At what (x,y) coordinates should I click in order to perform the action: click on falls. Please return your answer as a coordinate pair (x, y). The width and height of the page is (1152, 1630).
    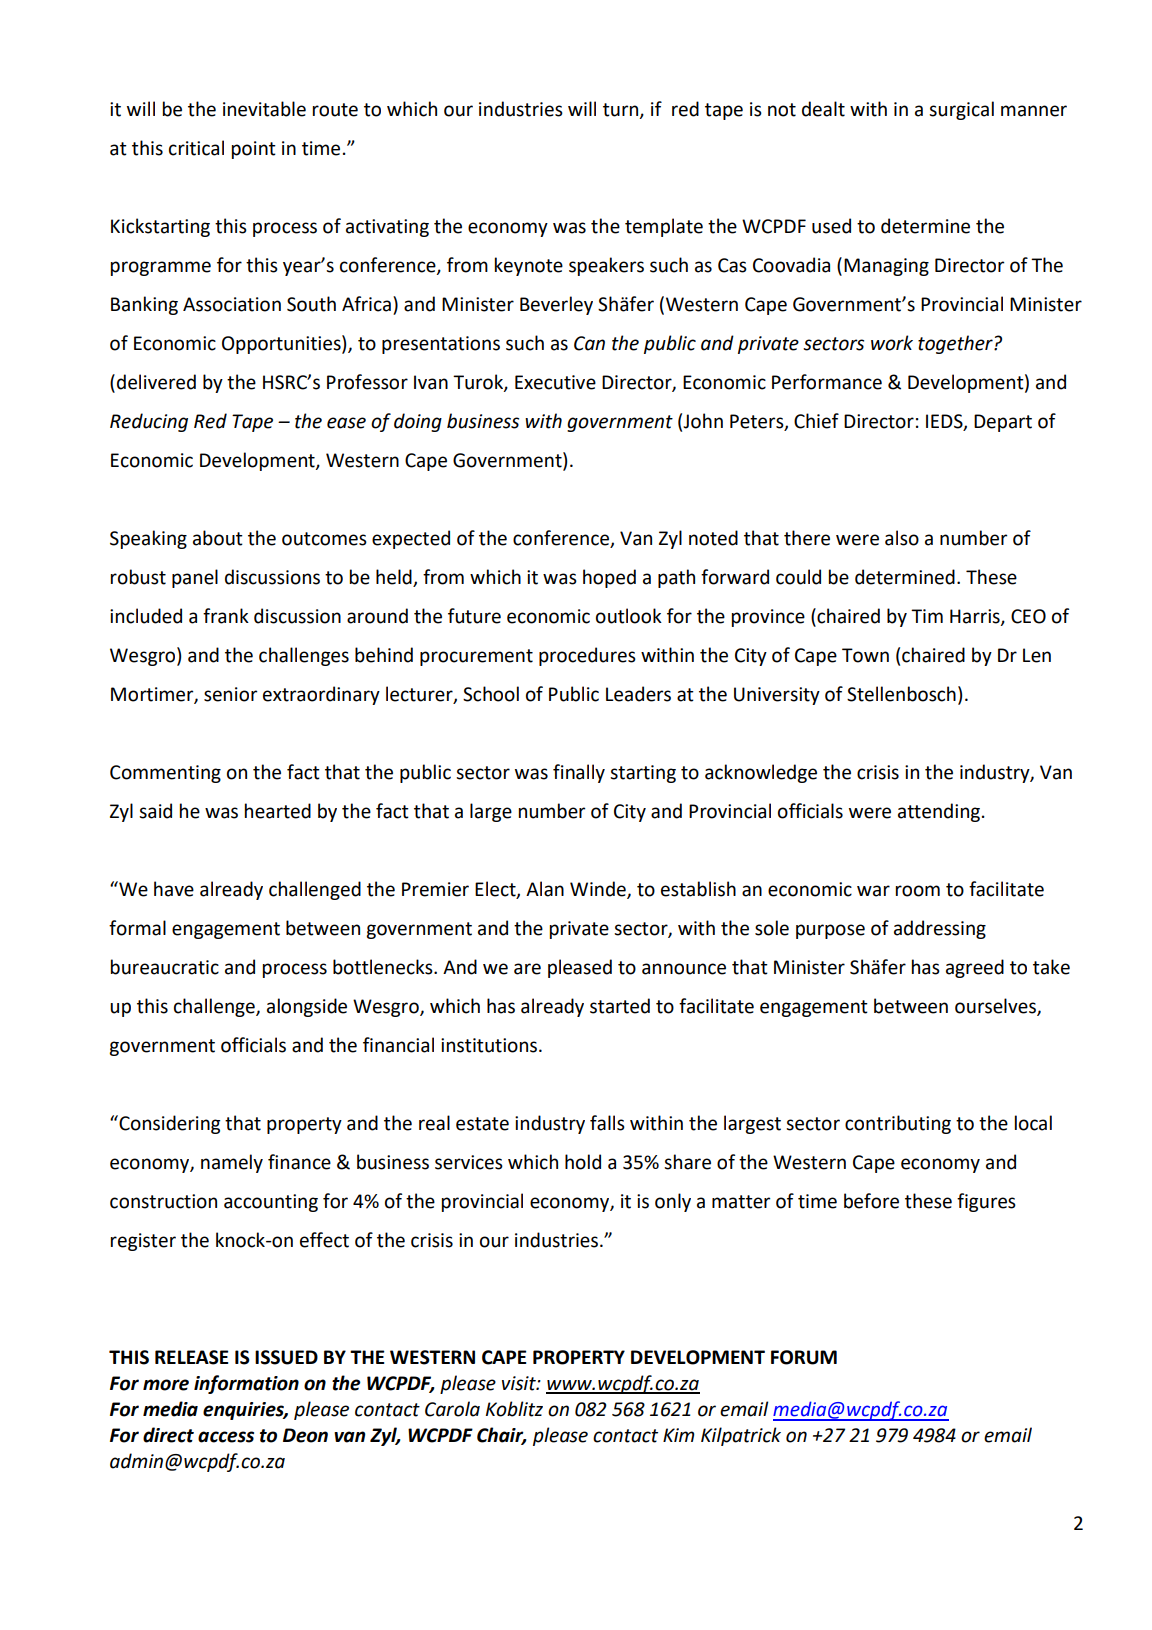
    Looking at the image, I should click on (607, 1123).
